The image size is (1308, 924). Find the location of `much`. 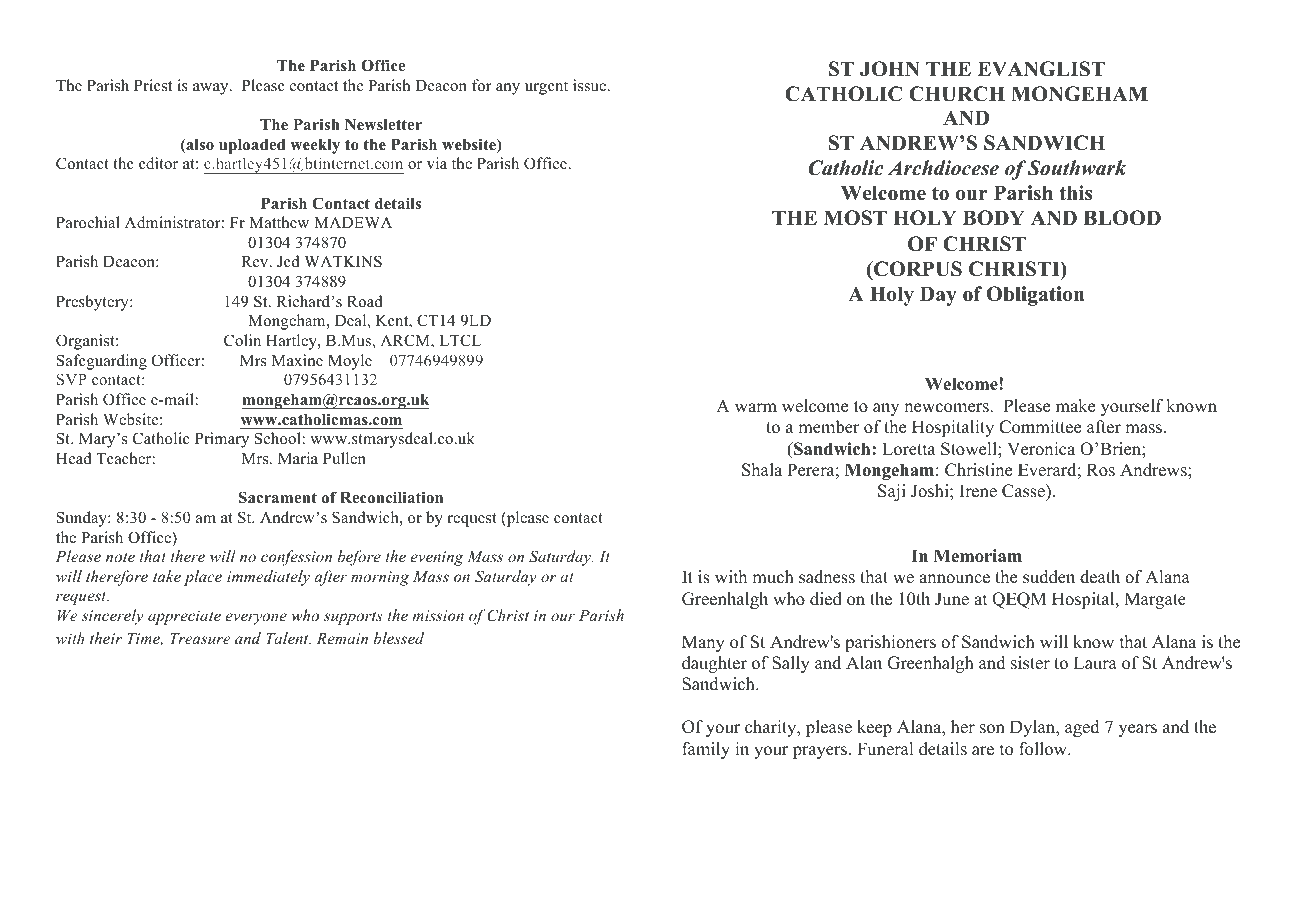

much is located at coordinates (773, 577).
